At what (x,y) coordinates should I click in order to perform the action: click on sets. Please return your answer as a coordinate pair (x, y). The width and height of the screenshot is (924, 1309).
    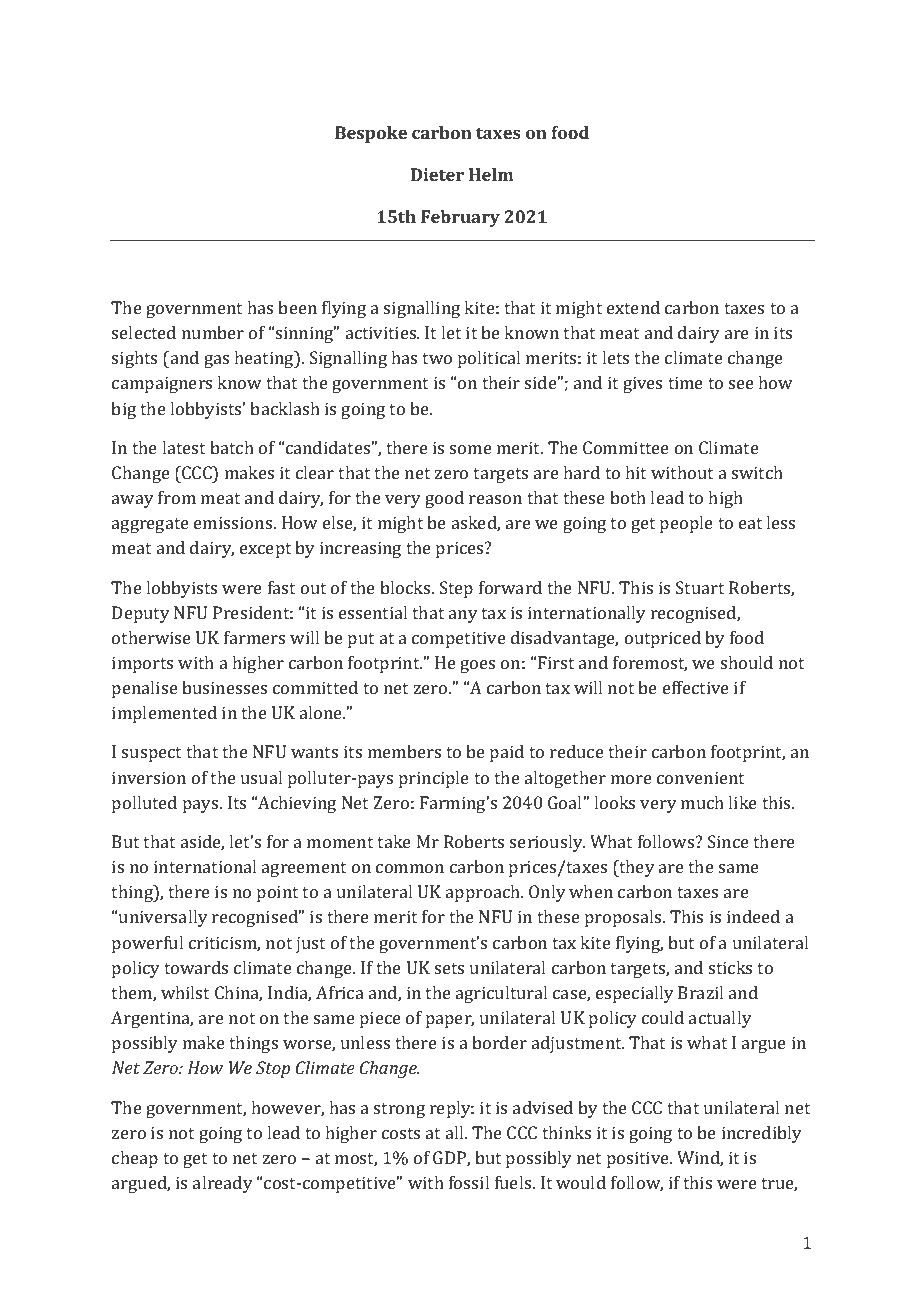
    Looking at the image, I should click on (449, 968).
